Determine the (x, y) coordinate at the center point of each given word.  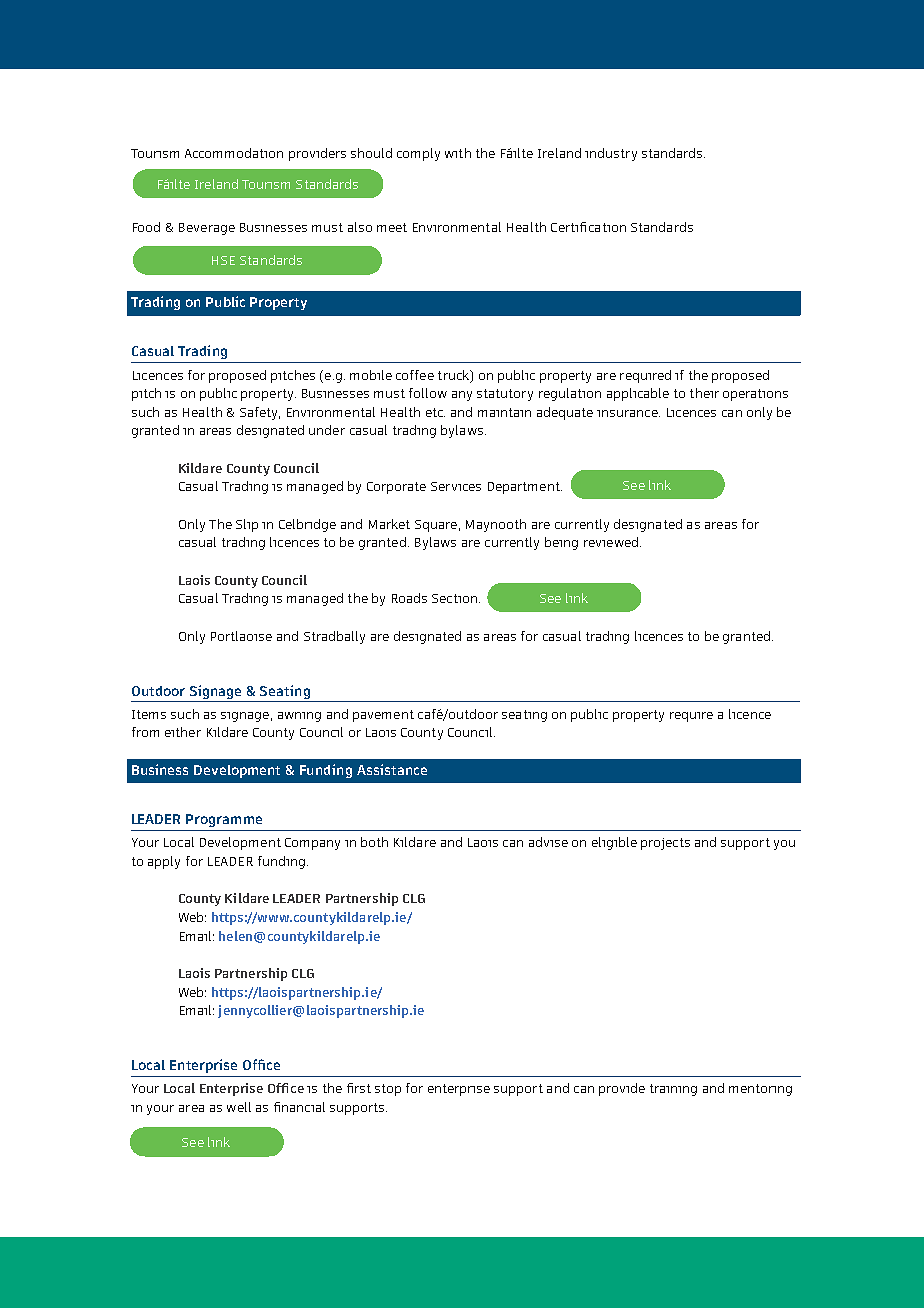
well (239, 1107)
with (458, 153)
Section (454, 598)
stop (388, 1090)
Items (149, 714)
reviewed (611, 542)
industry (611, 154)
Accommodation (234, 153)
